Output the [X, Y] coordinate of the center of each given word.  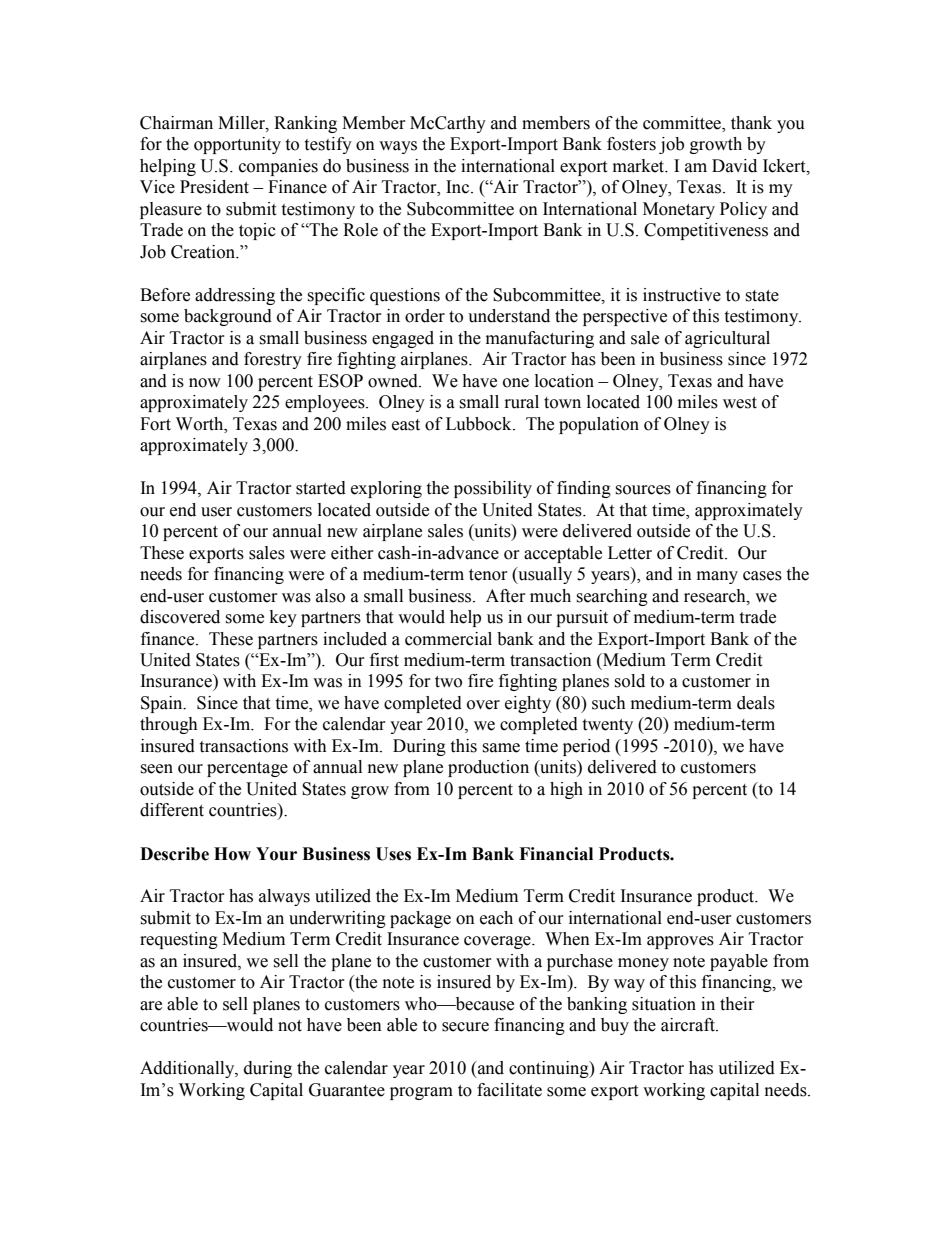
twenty [607, 726]
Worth [201, 424]
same [501, 748]
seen [156, 769]
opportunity [237, 145]
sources [643, 490]
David [734, 166]
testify [328, 145]
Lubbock [480, 424]
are [151, 1006]
